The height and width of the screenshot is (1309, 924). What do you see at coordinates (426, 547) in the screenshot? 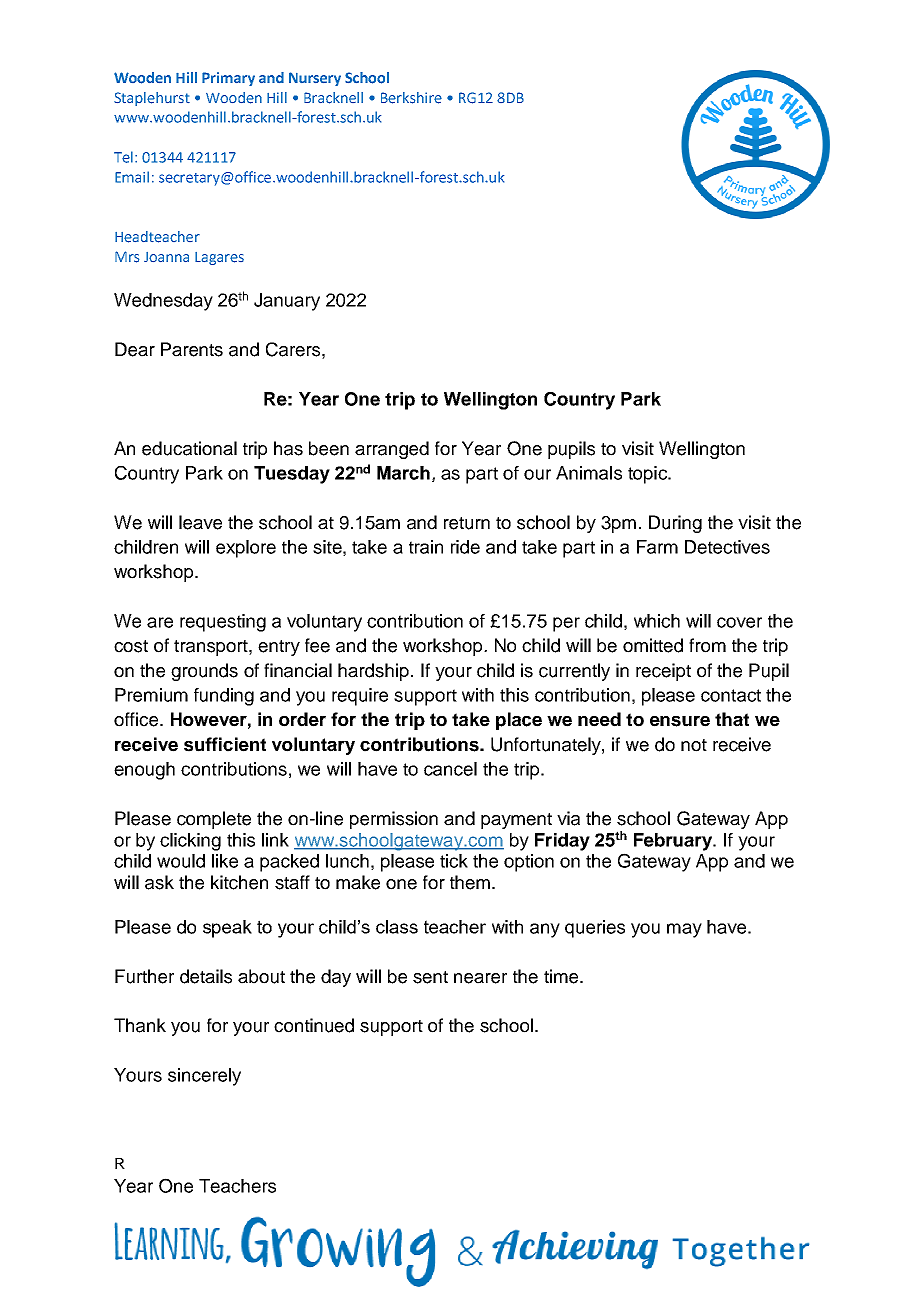
I see `train` at bounding box center [426, 547].
